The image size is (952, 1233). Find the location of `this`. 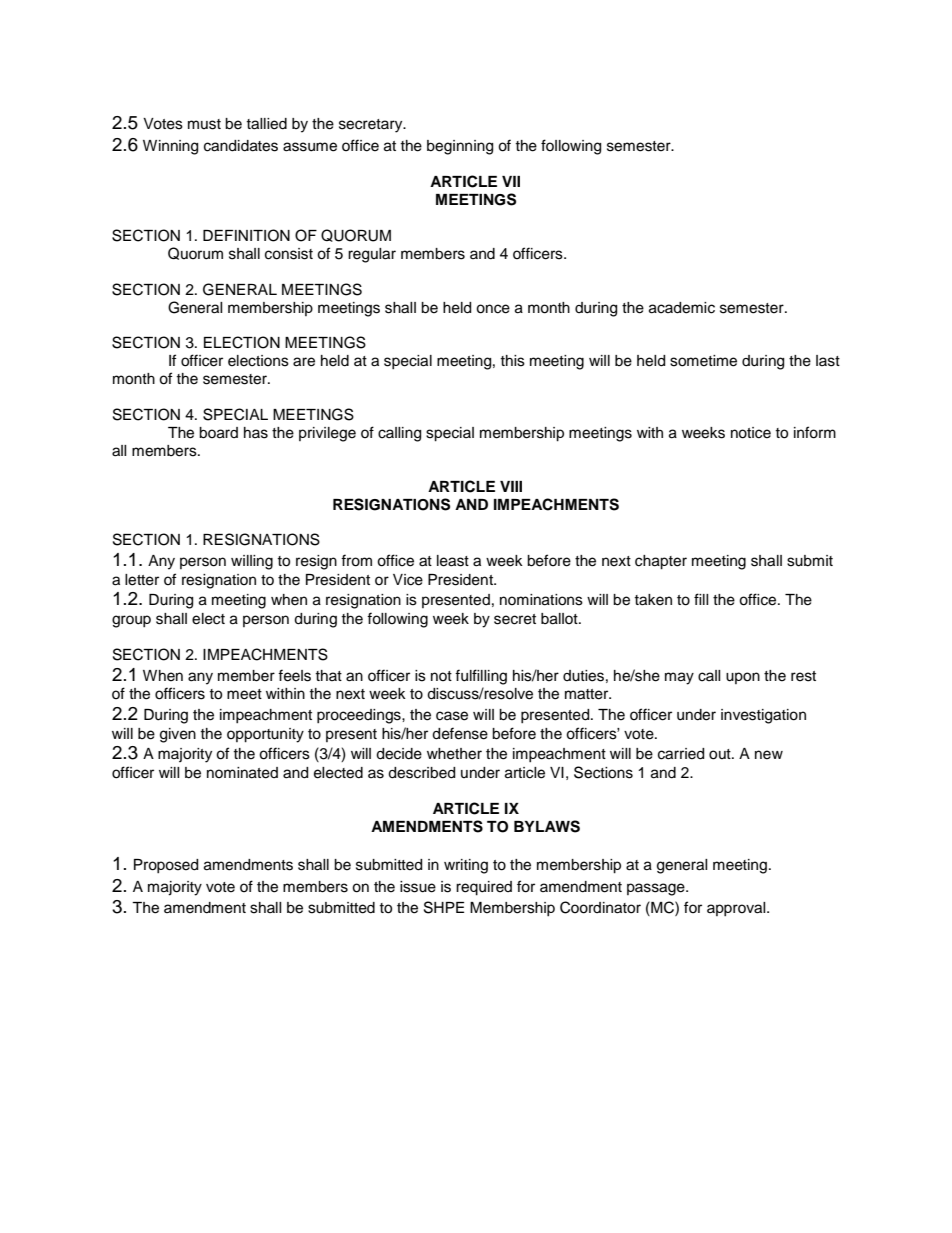

this is located at coordinates (512, 361).
